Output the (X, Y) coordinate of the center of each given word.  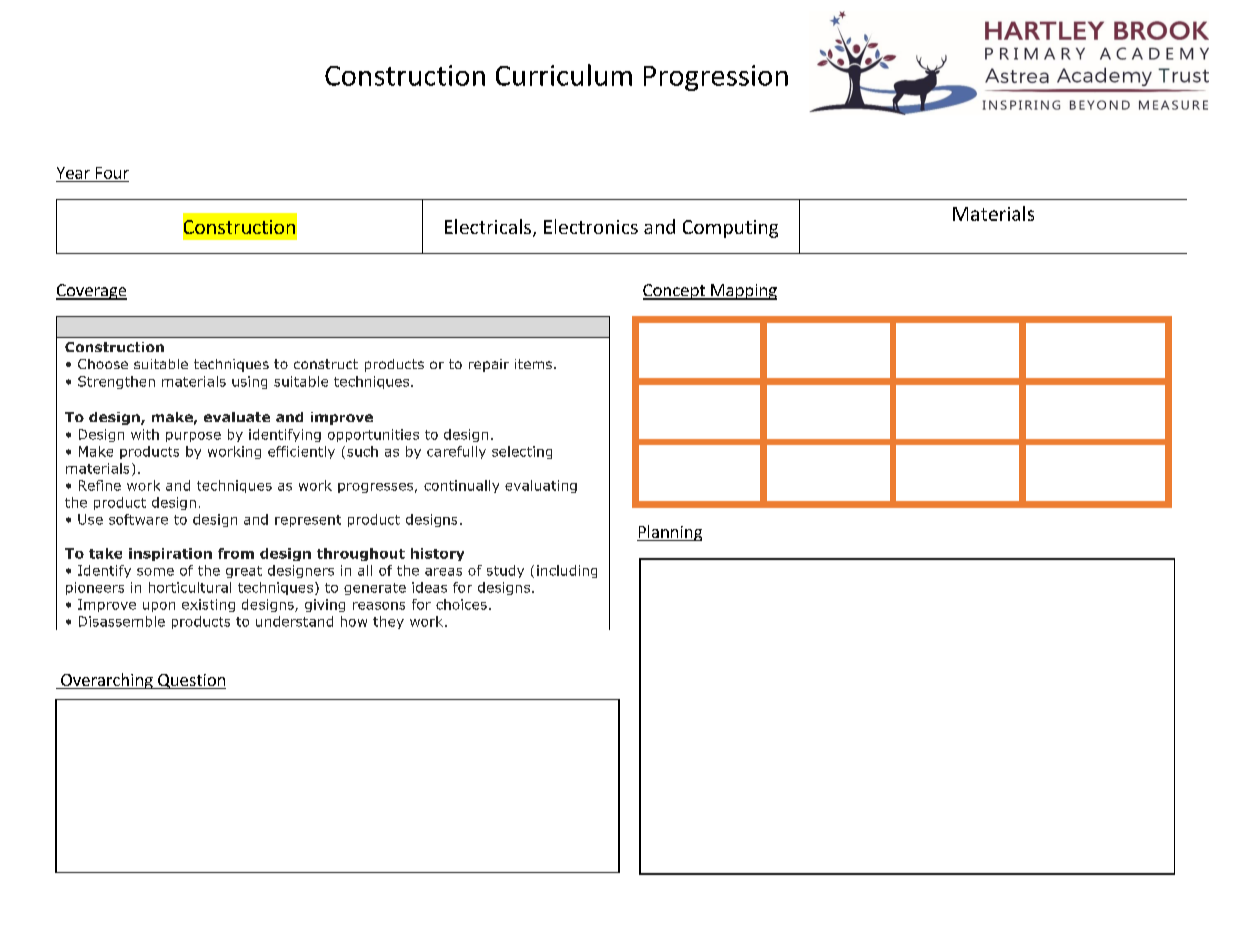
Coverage (91, 292)
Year (73, 173)
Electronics (591, 226)
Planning (669, 533)
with (145, 434)
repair (489, 365)
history (437, 554)
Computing (730, 229)
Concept (675, 292)
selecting (522, 452)
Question (191, 681)
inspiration (170, 554)
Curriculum (564, 75)
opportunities (373, 435)
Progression (716, 78)
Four (112, 173)
